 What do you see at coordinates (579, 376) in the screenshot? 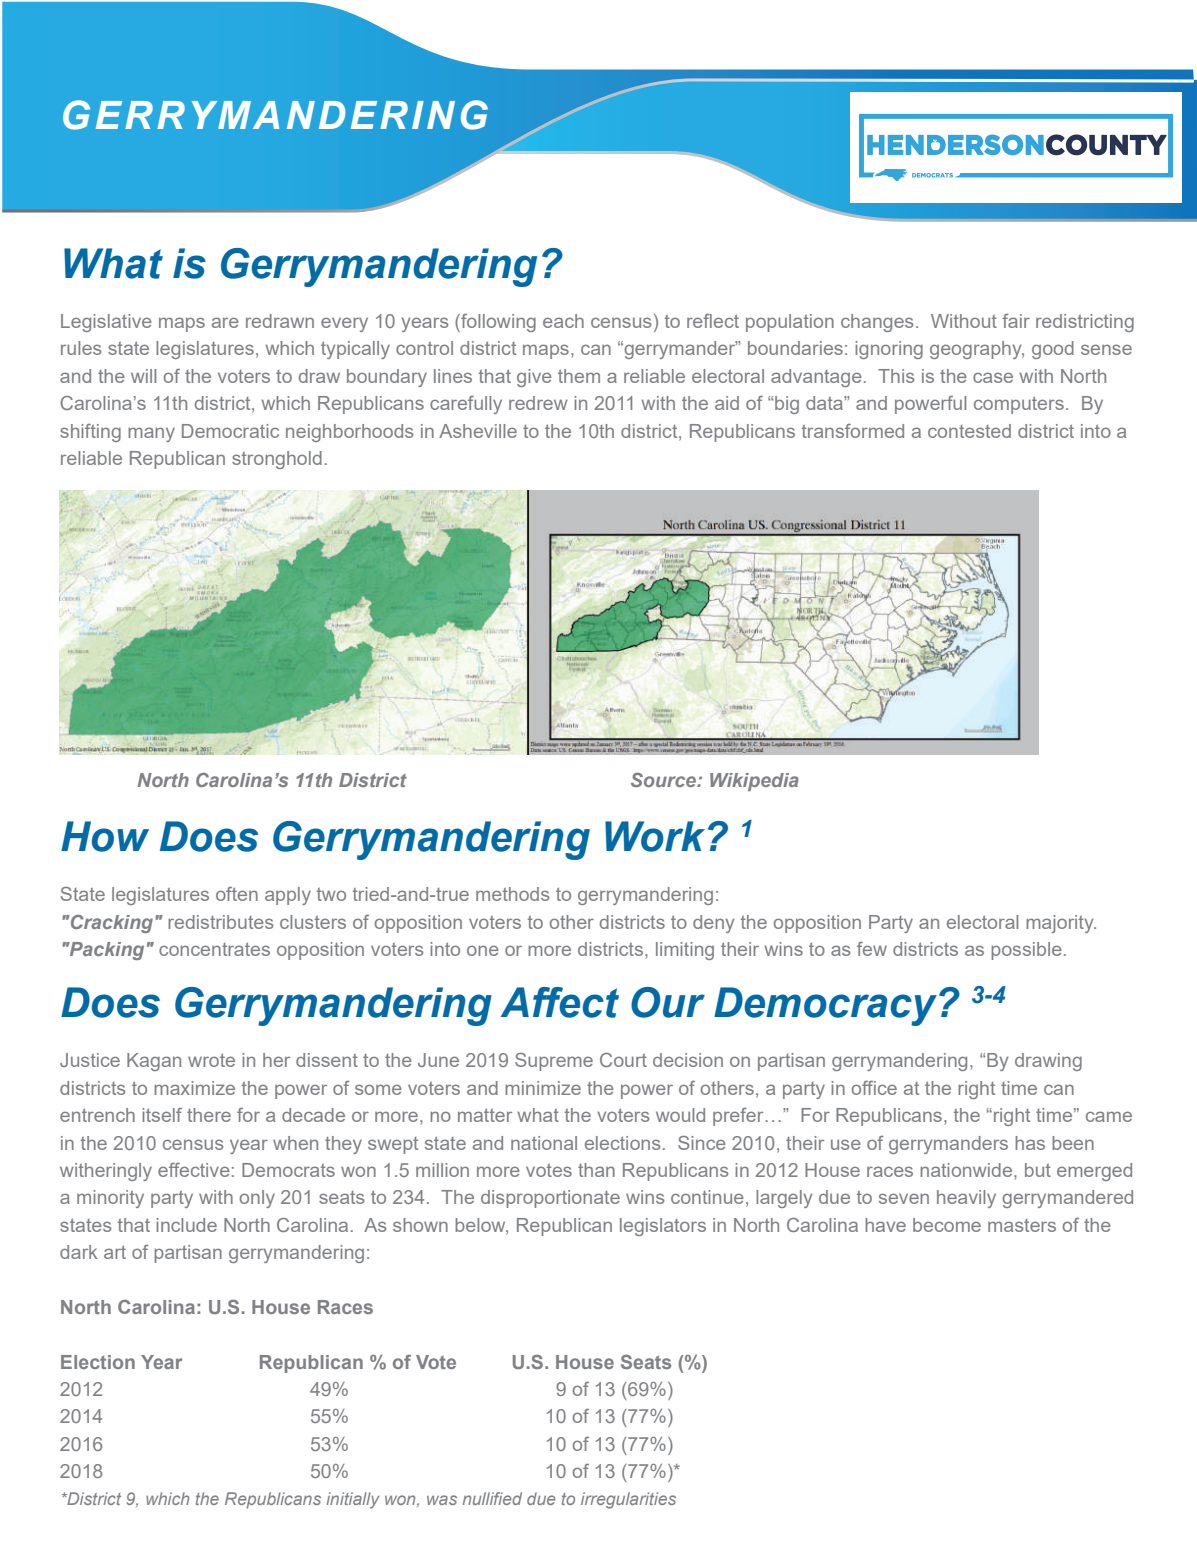
I see `them` at bounding box center [579, 376].
